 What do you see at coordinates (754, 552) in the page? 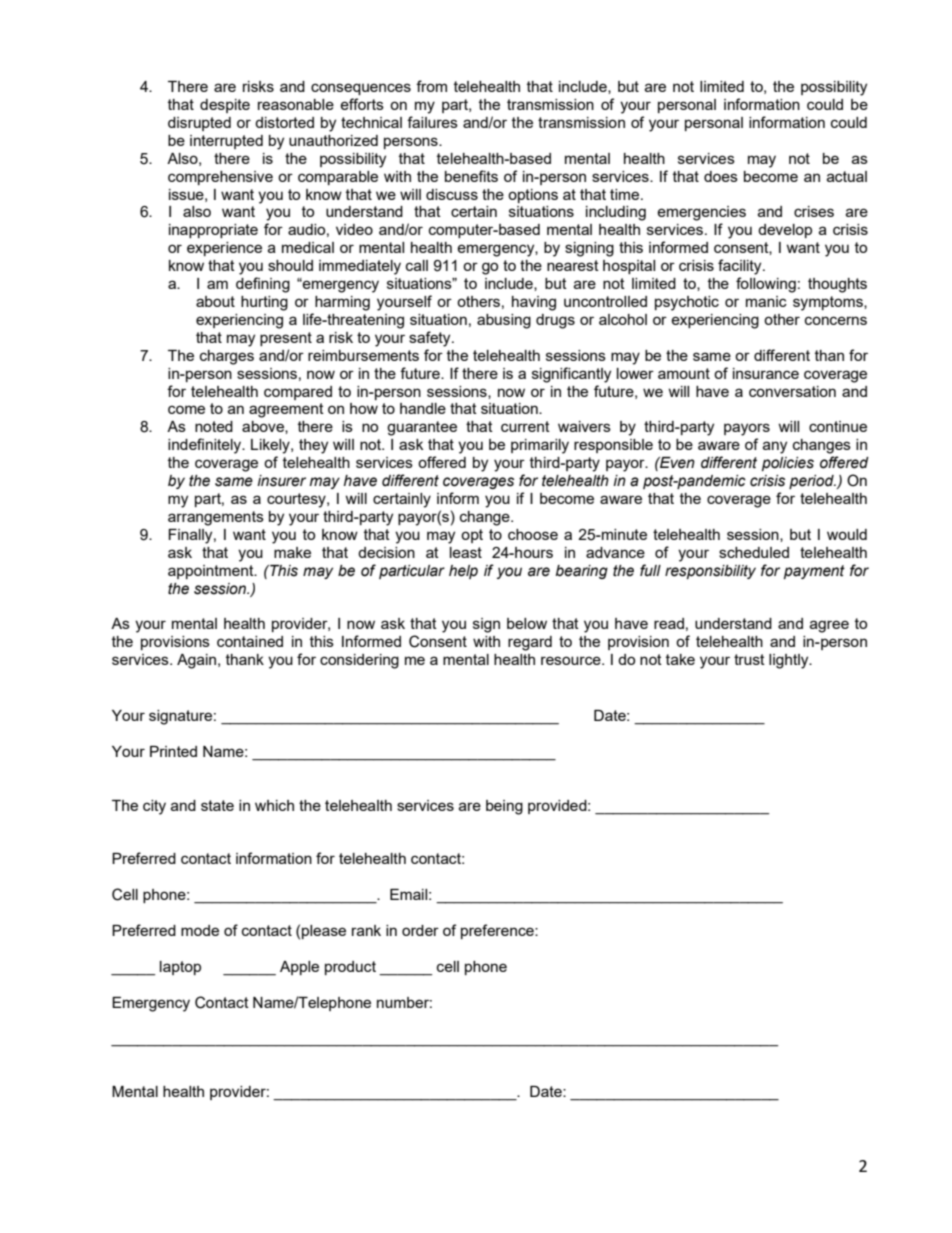
I see `scheduled` at bounding box center [754, 552].
